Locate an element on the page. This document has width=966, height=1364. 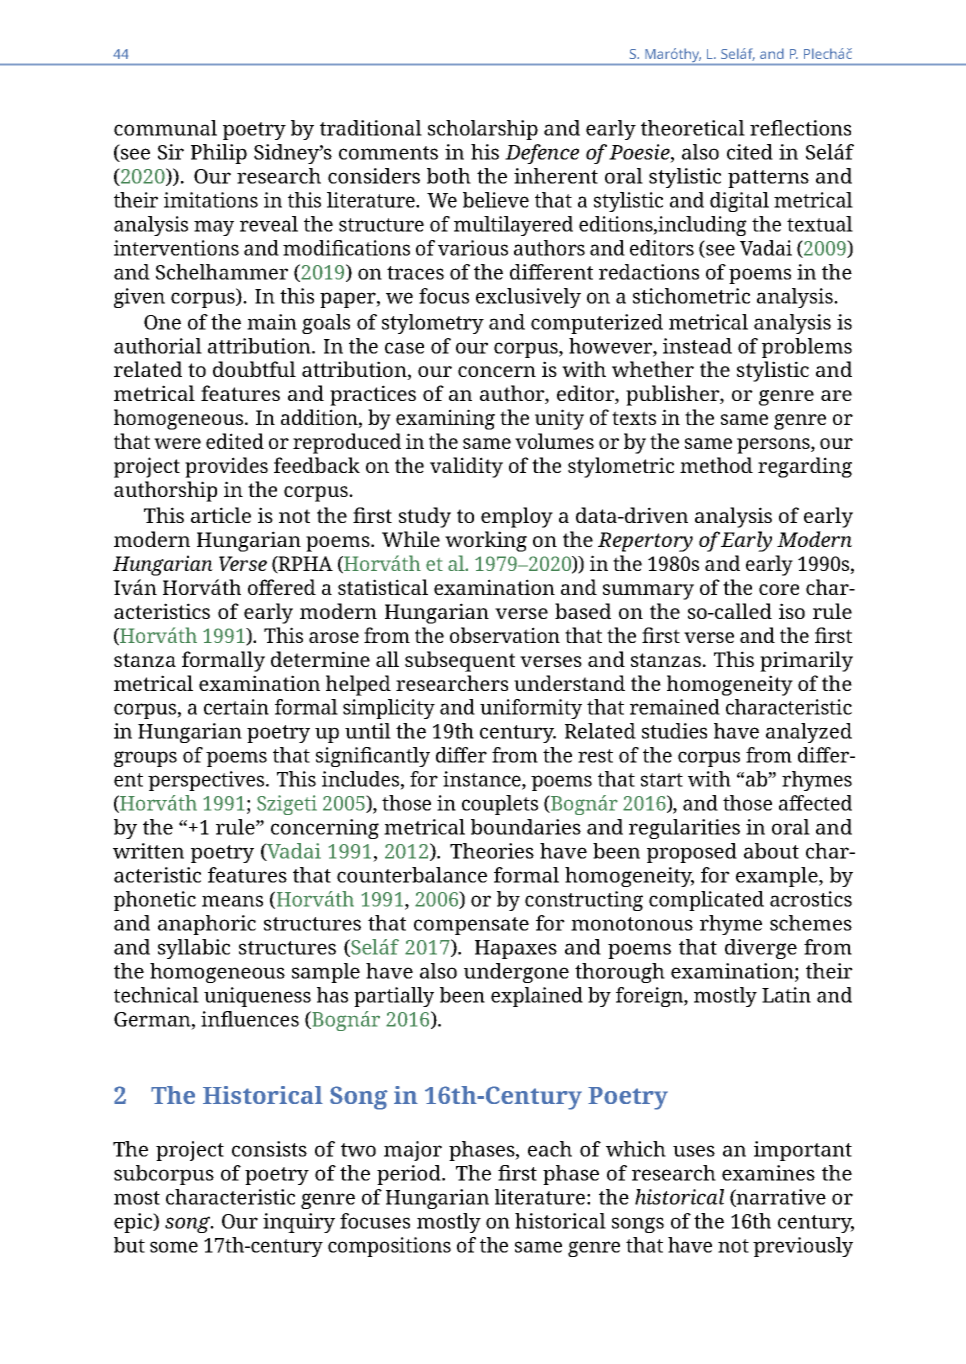
certain is located at coordinates (236, 707).
